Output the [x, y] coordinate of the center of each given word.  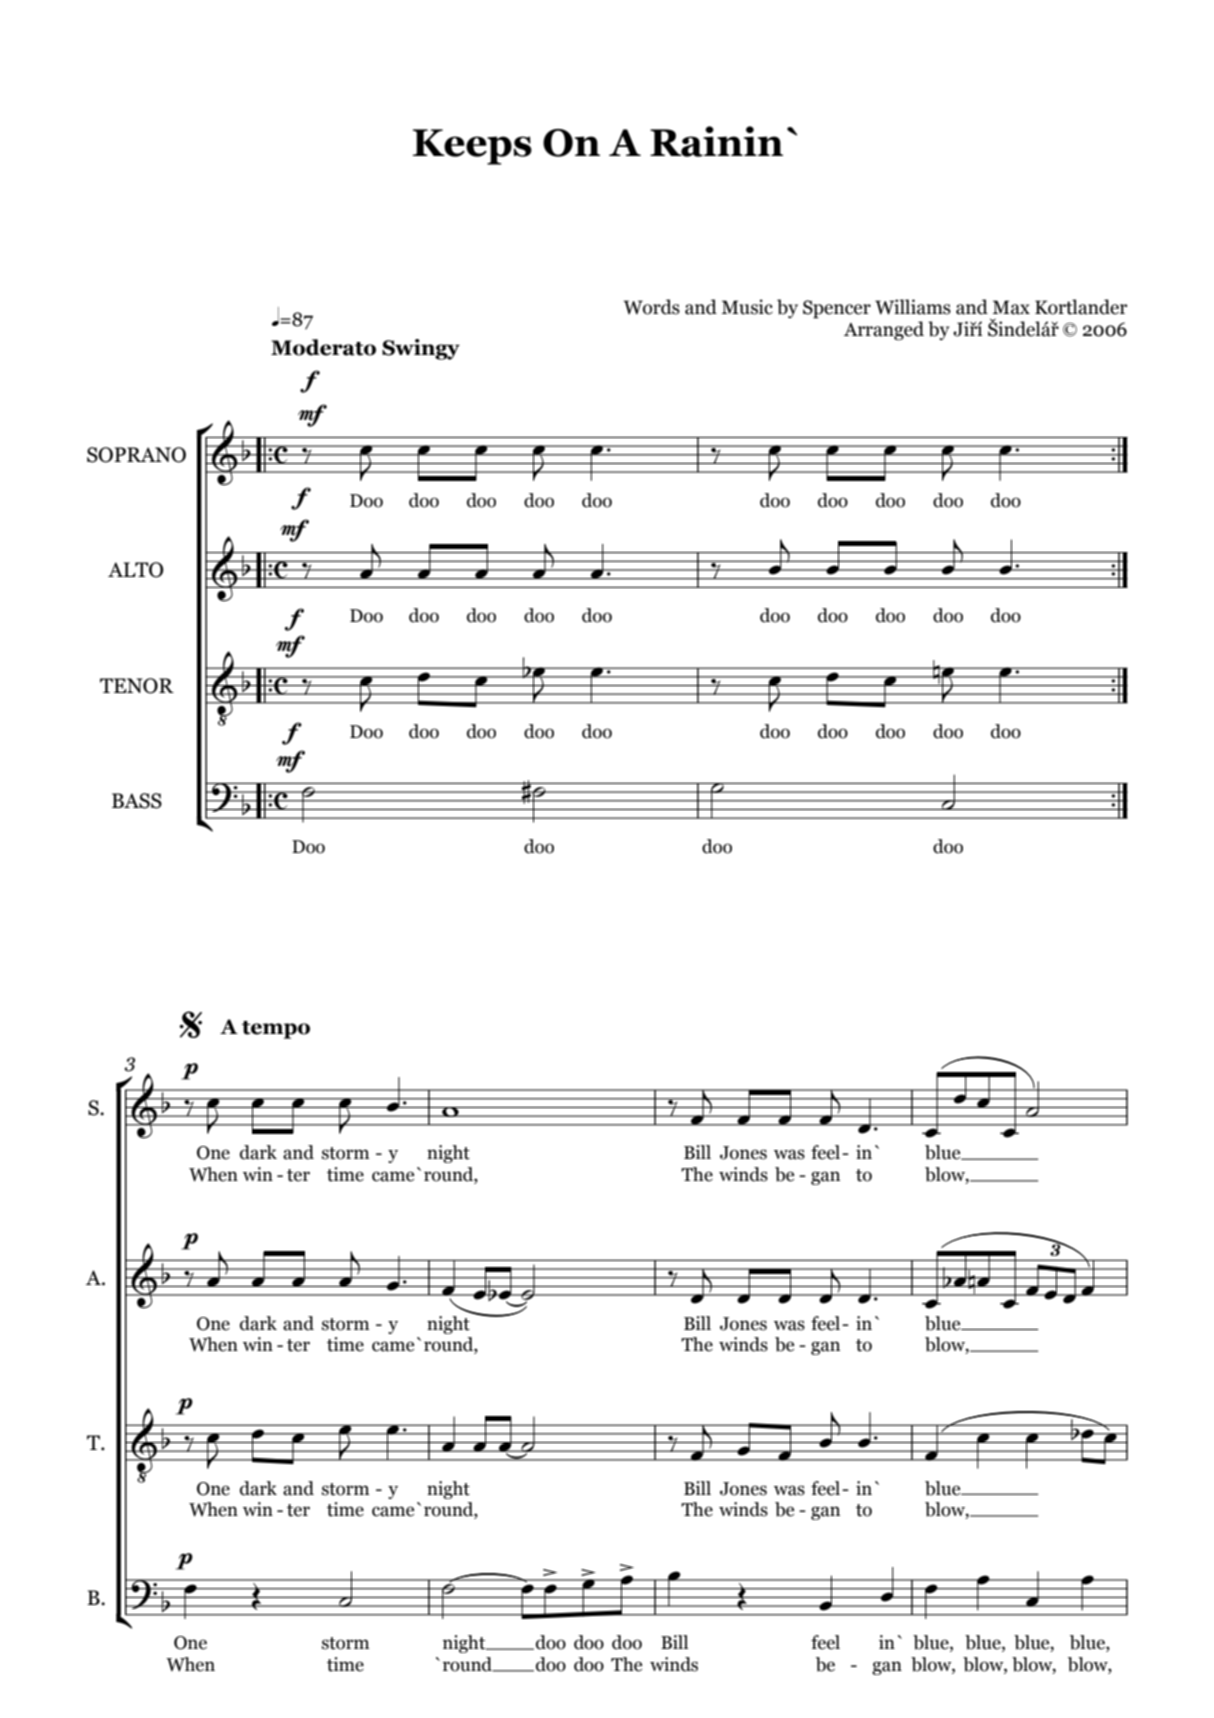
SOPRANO [136, 455]
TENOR [137, 686]
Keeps [472, 147]
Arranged [884, 331]
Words [651, 307]
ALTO [136, 570]
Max [1011, 307]
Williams [913, 307]
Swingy [421, 349]
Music [747, 307]
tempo [276, 1030]
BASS [137, 801]
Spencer [837, 309]
